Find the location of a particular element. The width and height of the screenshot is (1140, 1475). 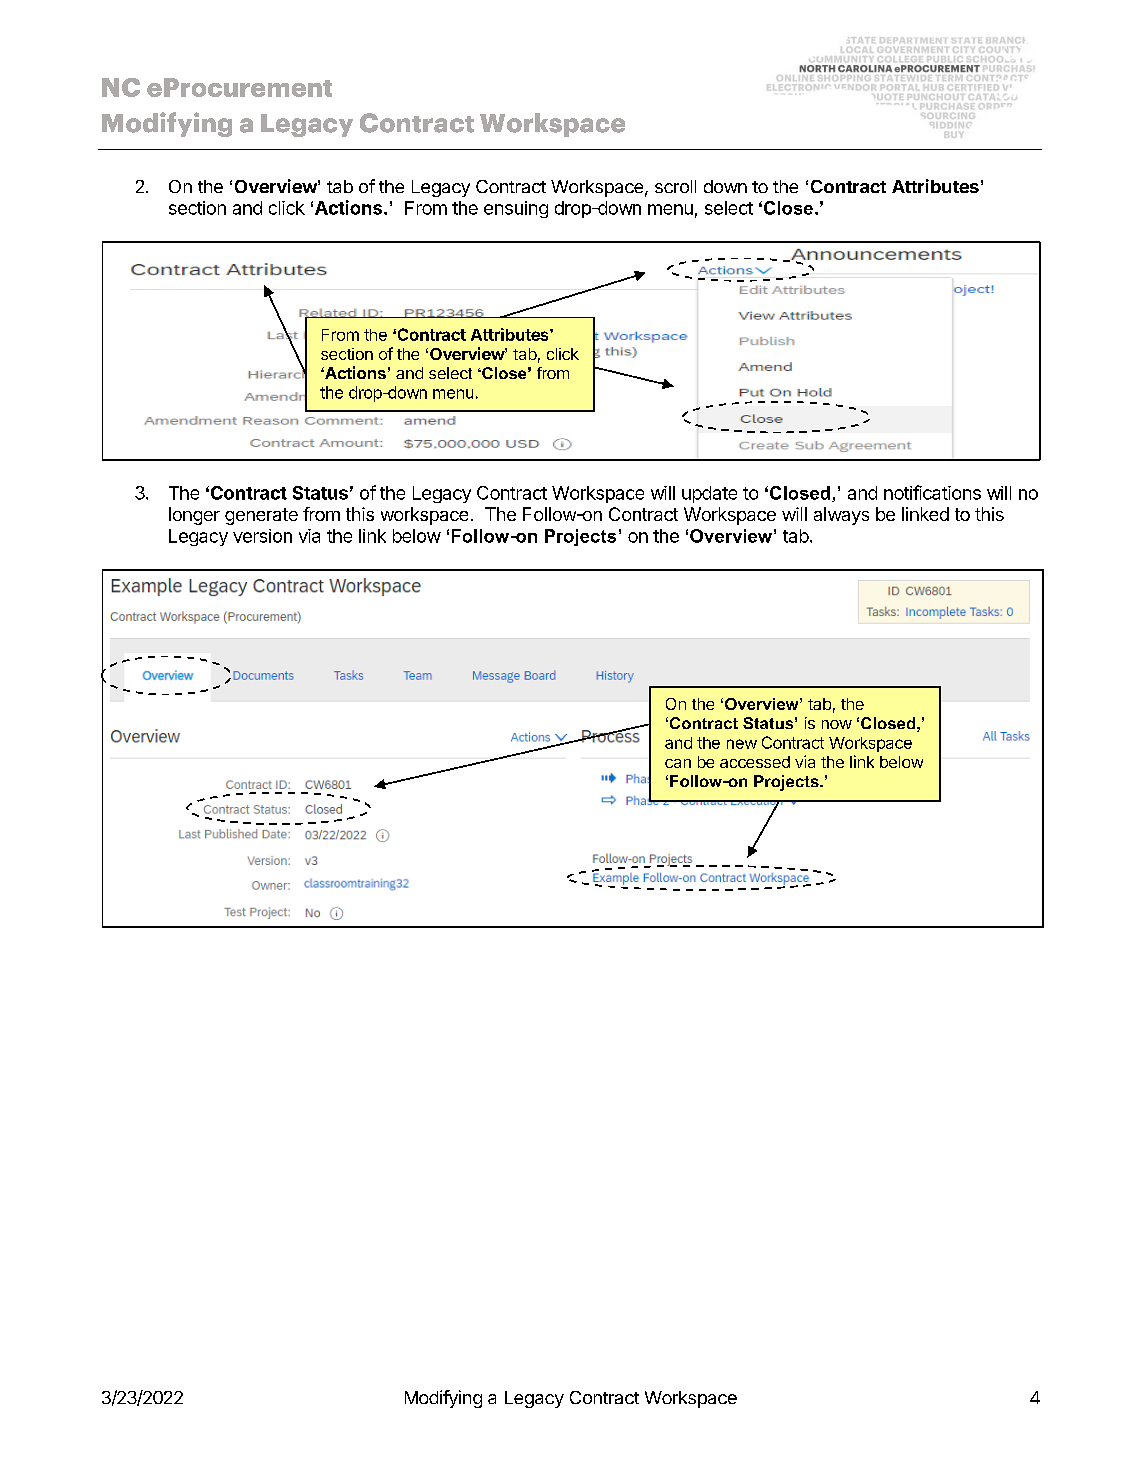

notifications is located at coordinates (932, 492).
